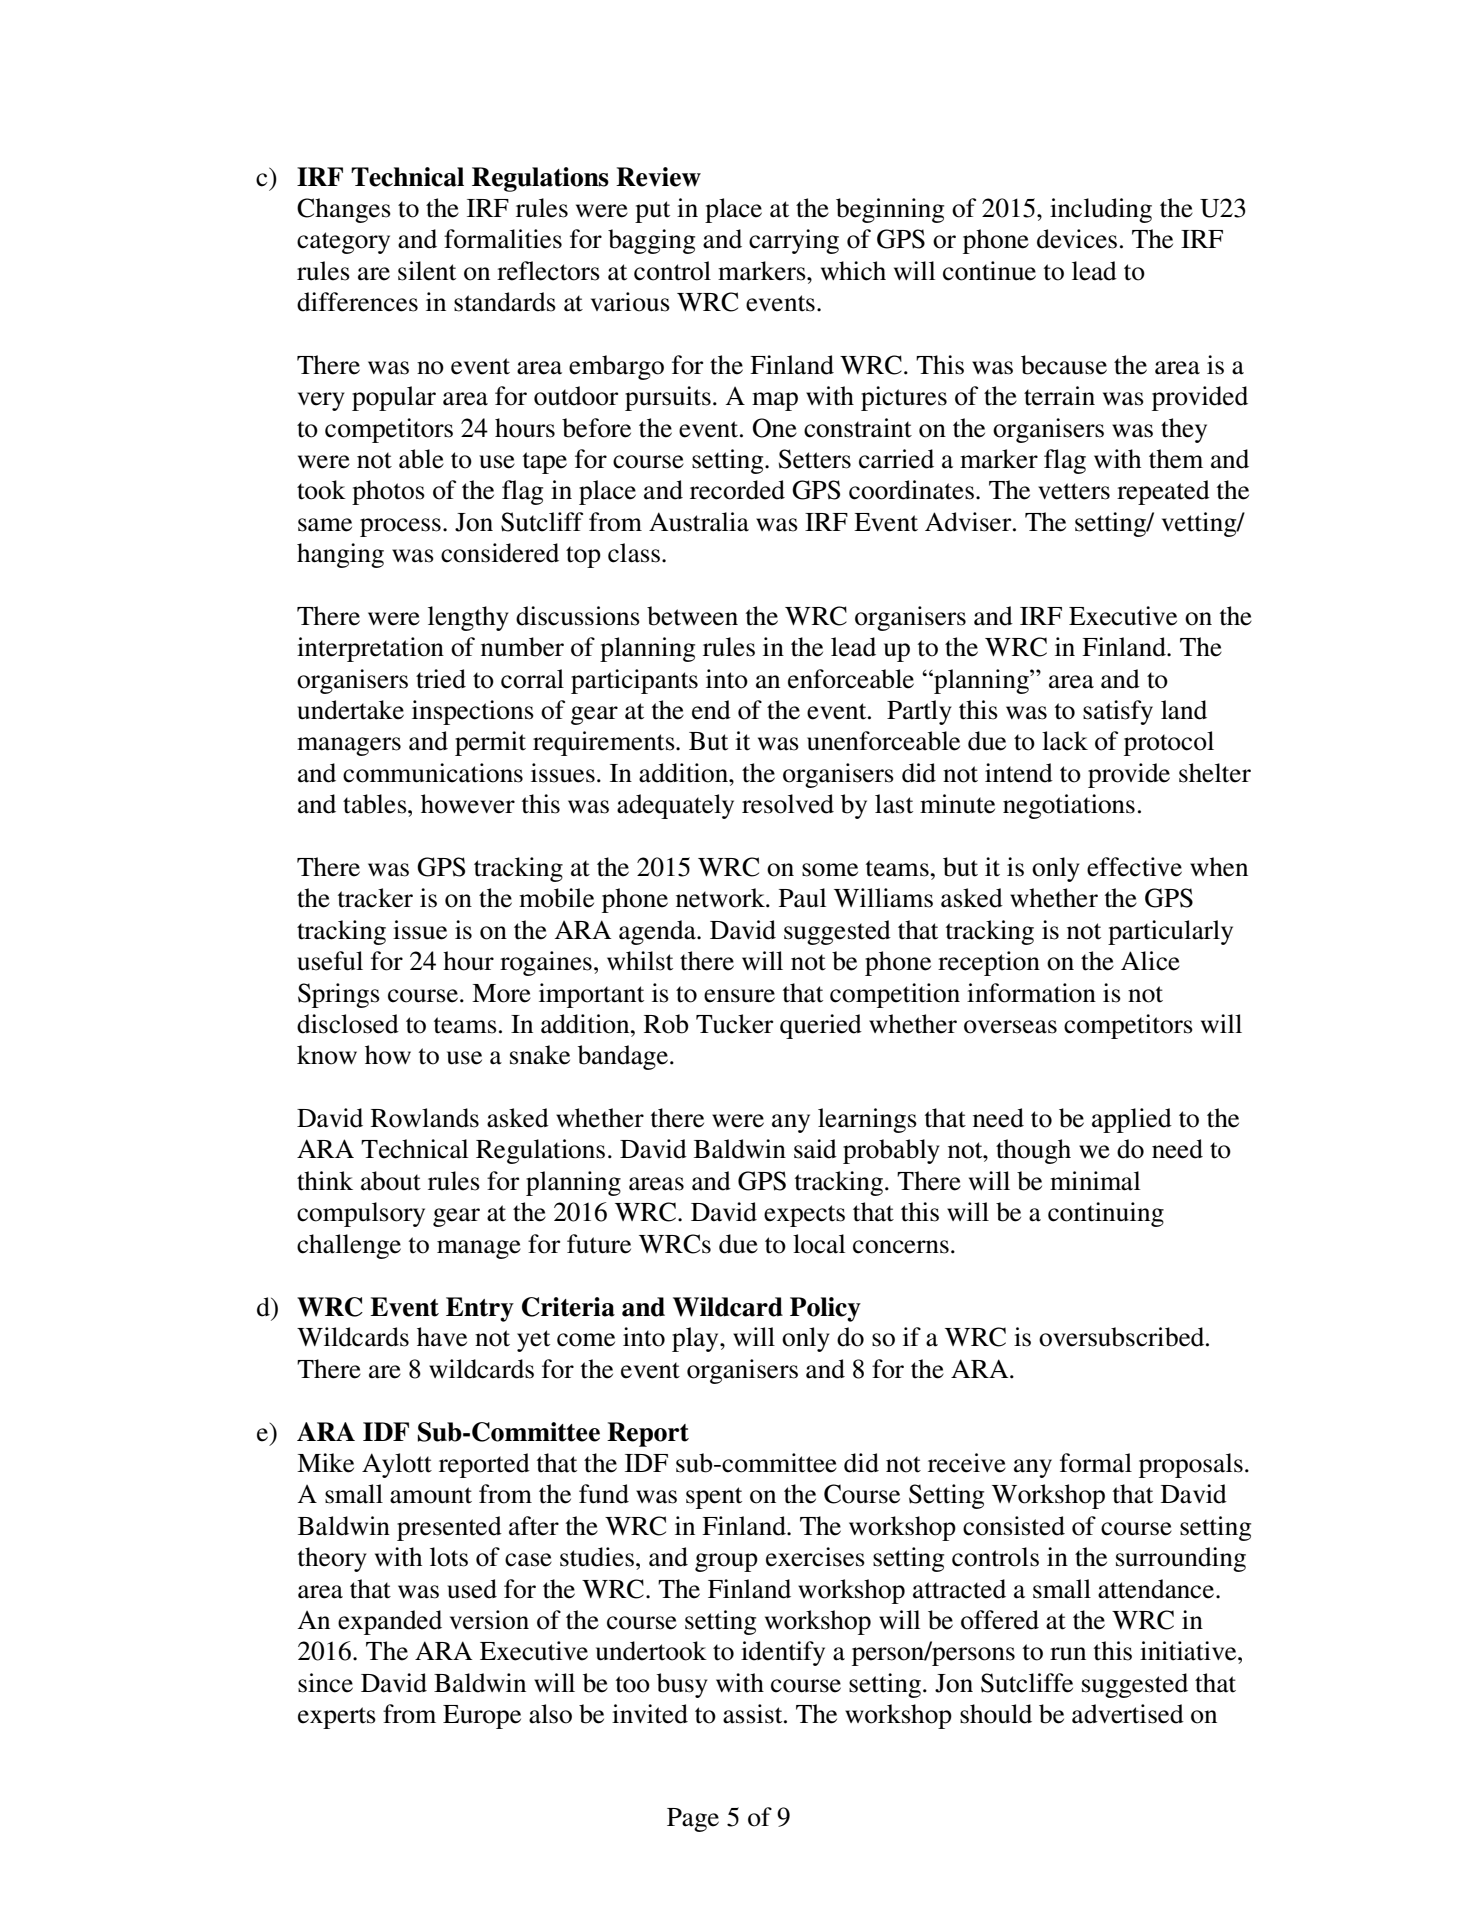  I want to click on More, so click(501, 993).
